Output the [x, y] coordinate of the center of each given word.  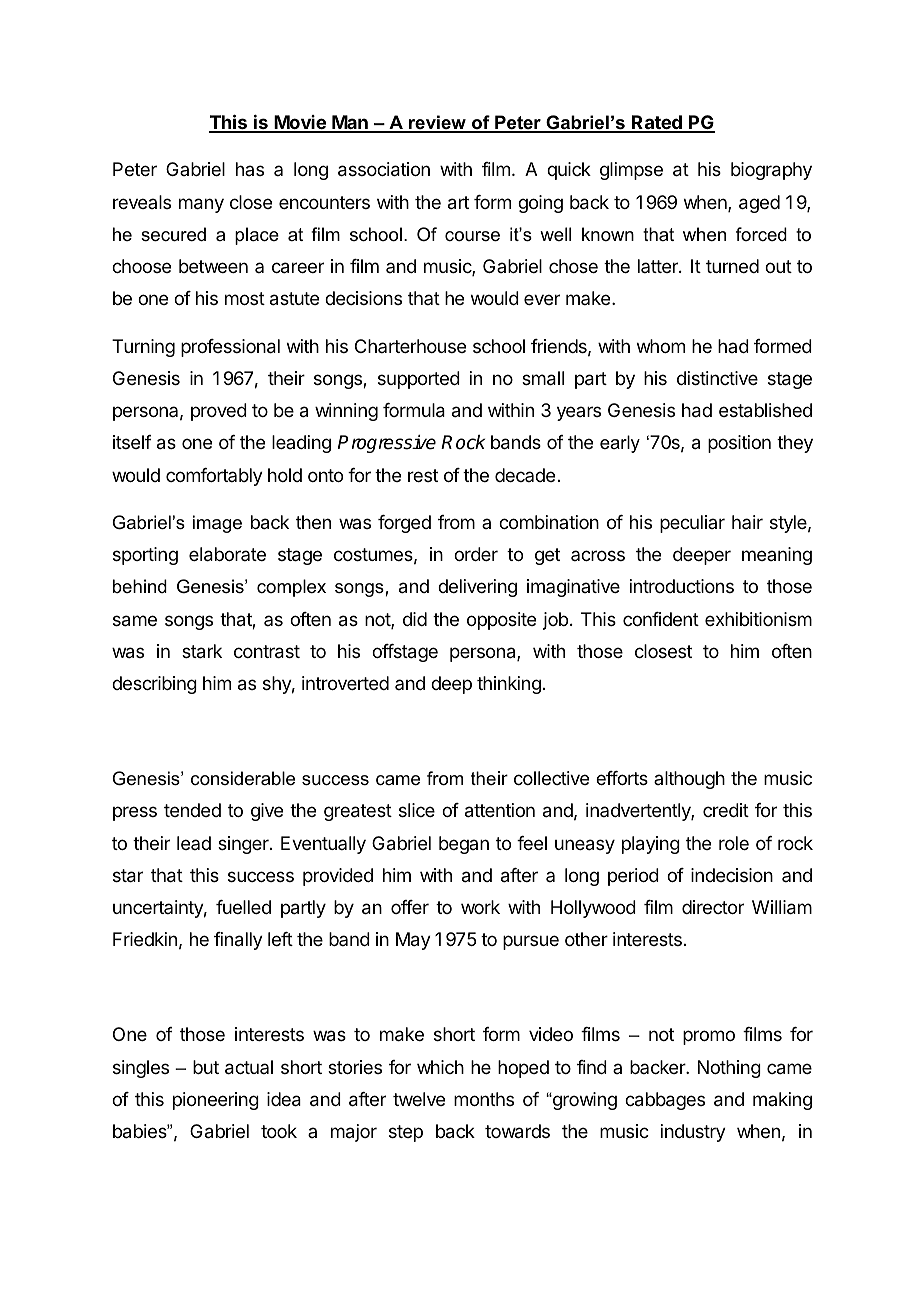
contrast [267, 652]
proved [219, 412]
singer [244, 845]
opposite [501, 621]
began [464, 845]
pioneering [216, 1101]
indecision [732, 875]
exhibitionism [758, 619]
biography [771, 171]
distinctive [717, 378]
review [437, 123]
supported [419, 380]
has [250, 169]
